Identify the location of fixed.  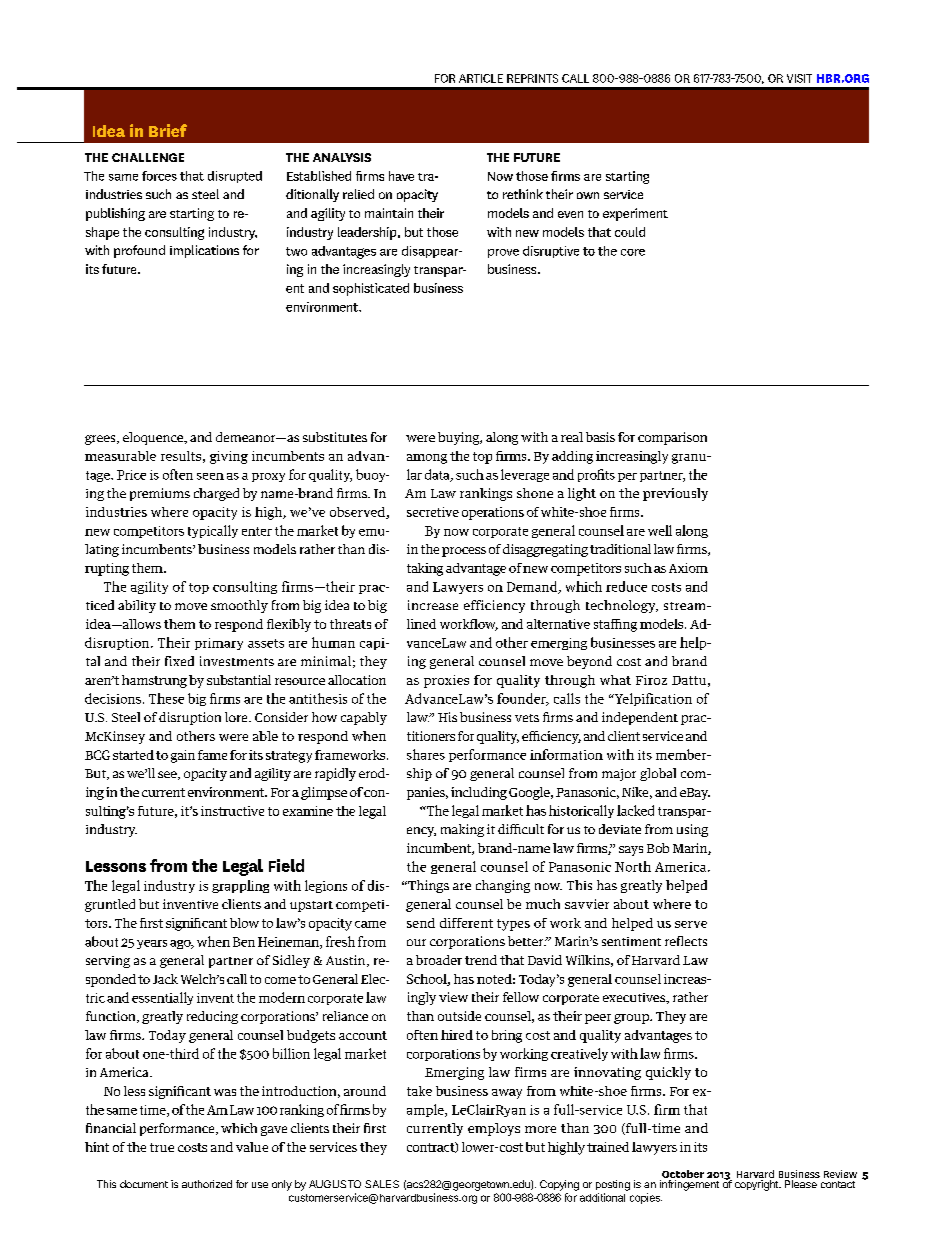
(179, 661).
